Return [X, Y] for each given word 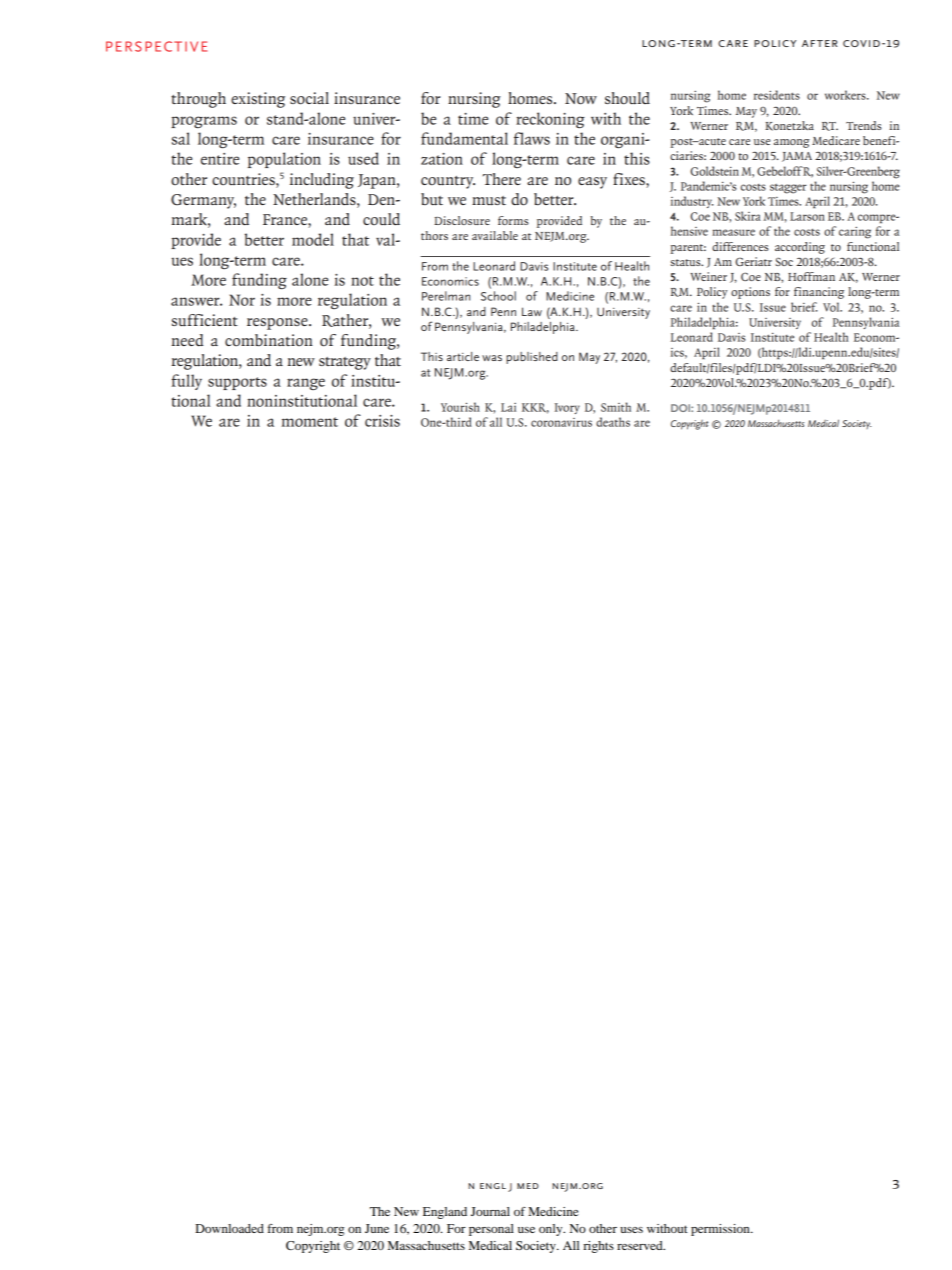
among [792, 143]
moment [310, 422]
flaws [532, 138]
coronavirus [561, 422]
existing [258, 100]
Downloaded [229, 1228]
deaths [613, 422]
